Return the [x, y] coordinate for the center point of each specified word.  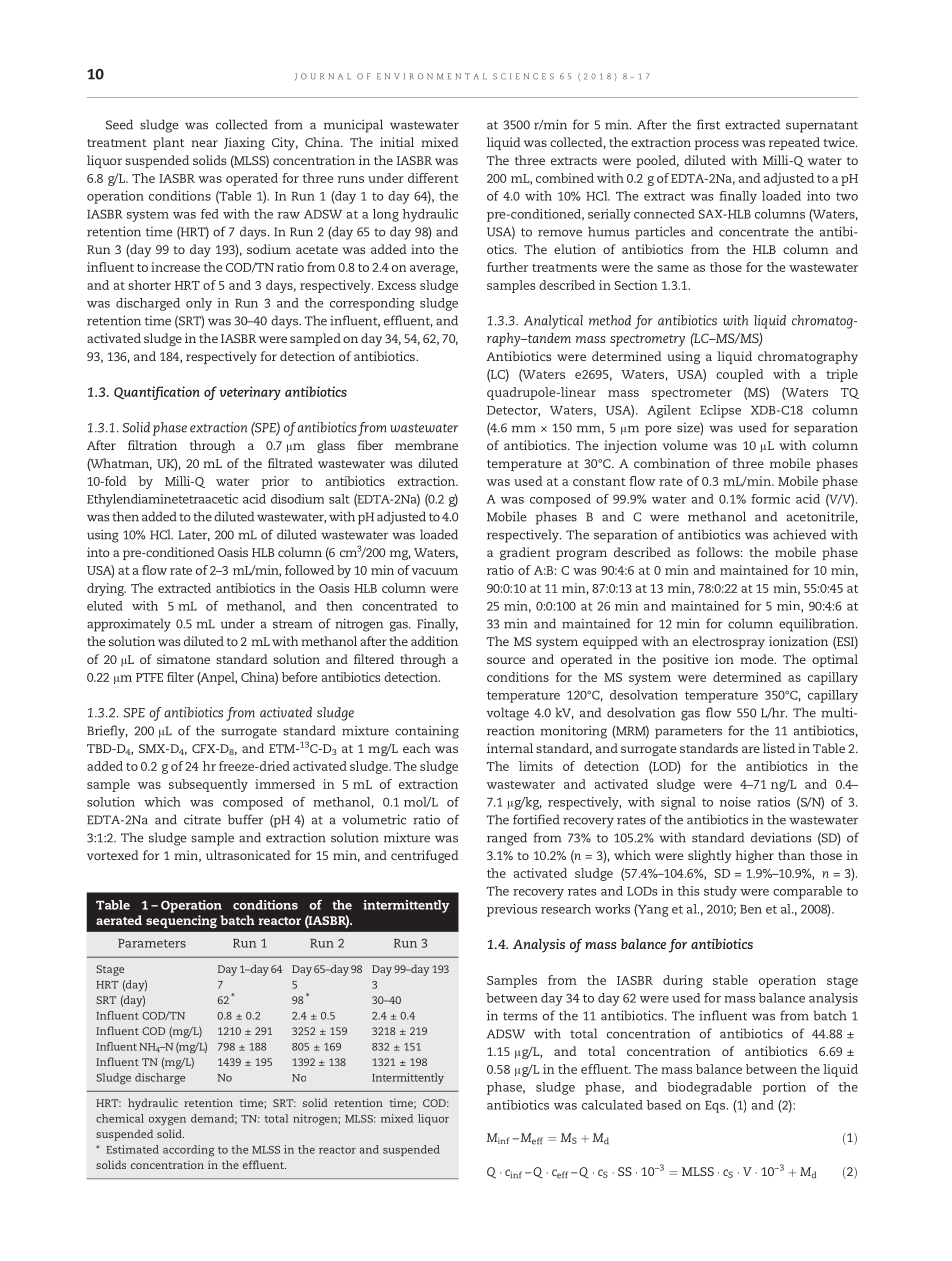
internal [510, 748]
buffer [245, 819]
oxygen [167, 1121]
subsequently [208, 785]
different [433, 178]
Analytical [553, 322]
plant [168, 143]
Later [194, 536]
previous [512, 910]
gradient [525, 553]
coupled [740, 375]
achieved [799, 534]
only [199, 304]
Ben [751, 909]
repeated [794, 143]
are [751, 749]
